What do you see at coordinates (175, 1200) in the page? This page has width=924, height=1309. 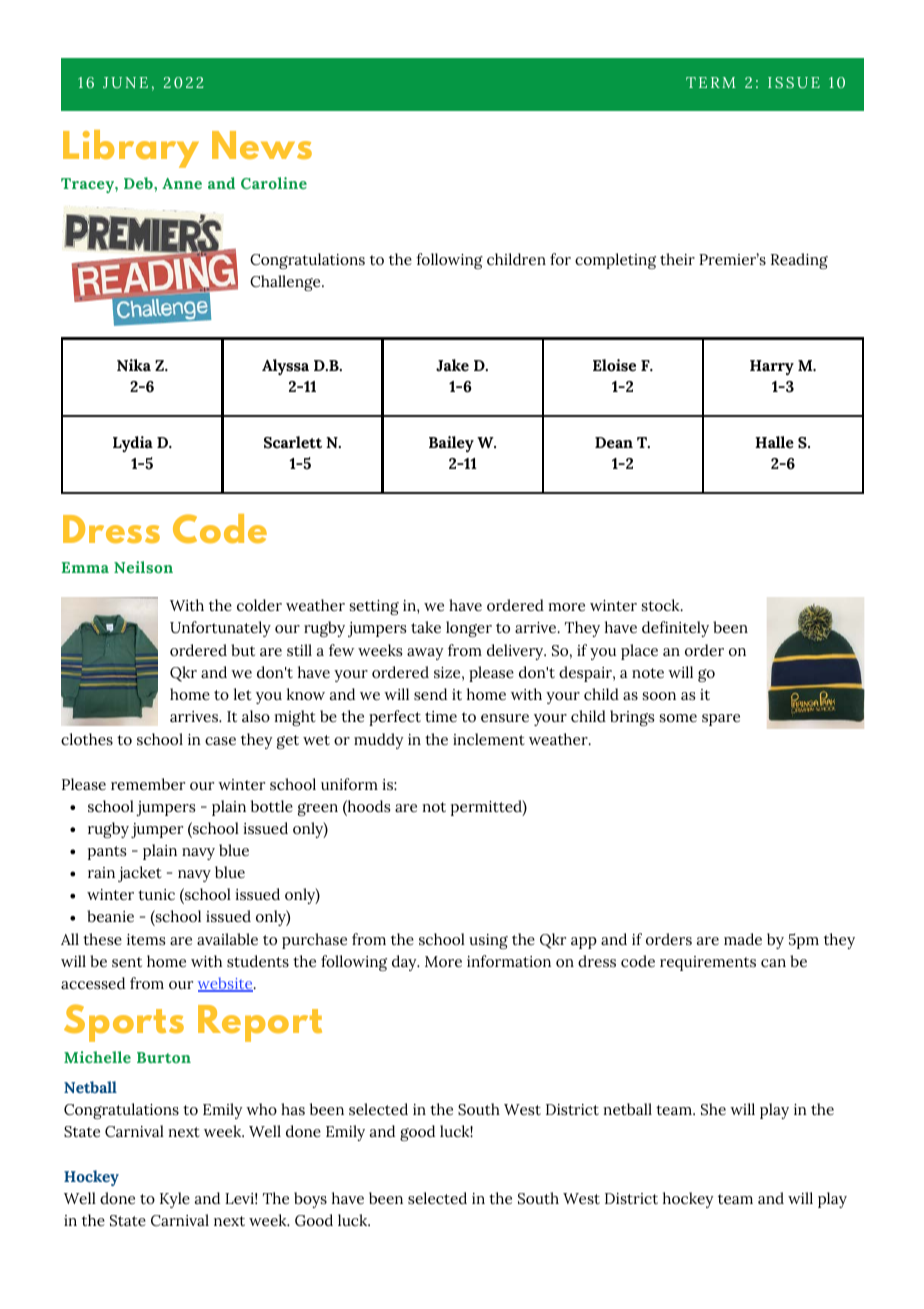 I see `Kyle` at bounding box center [175, 1200].
